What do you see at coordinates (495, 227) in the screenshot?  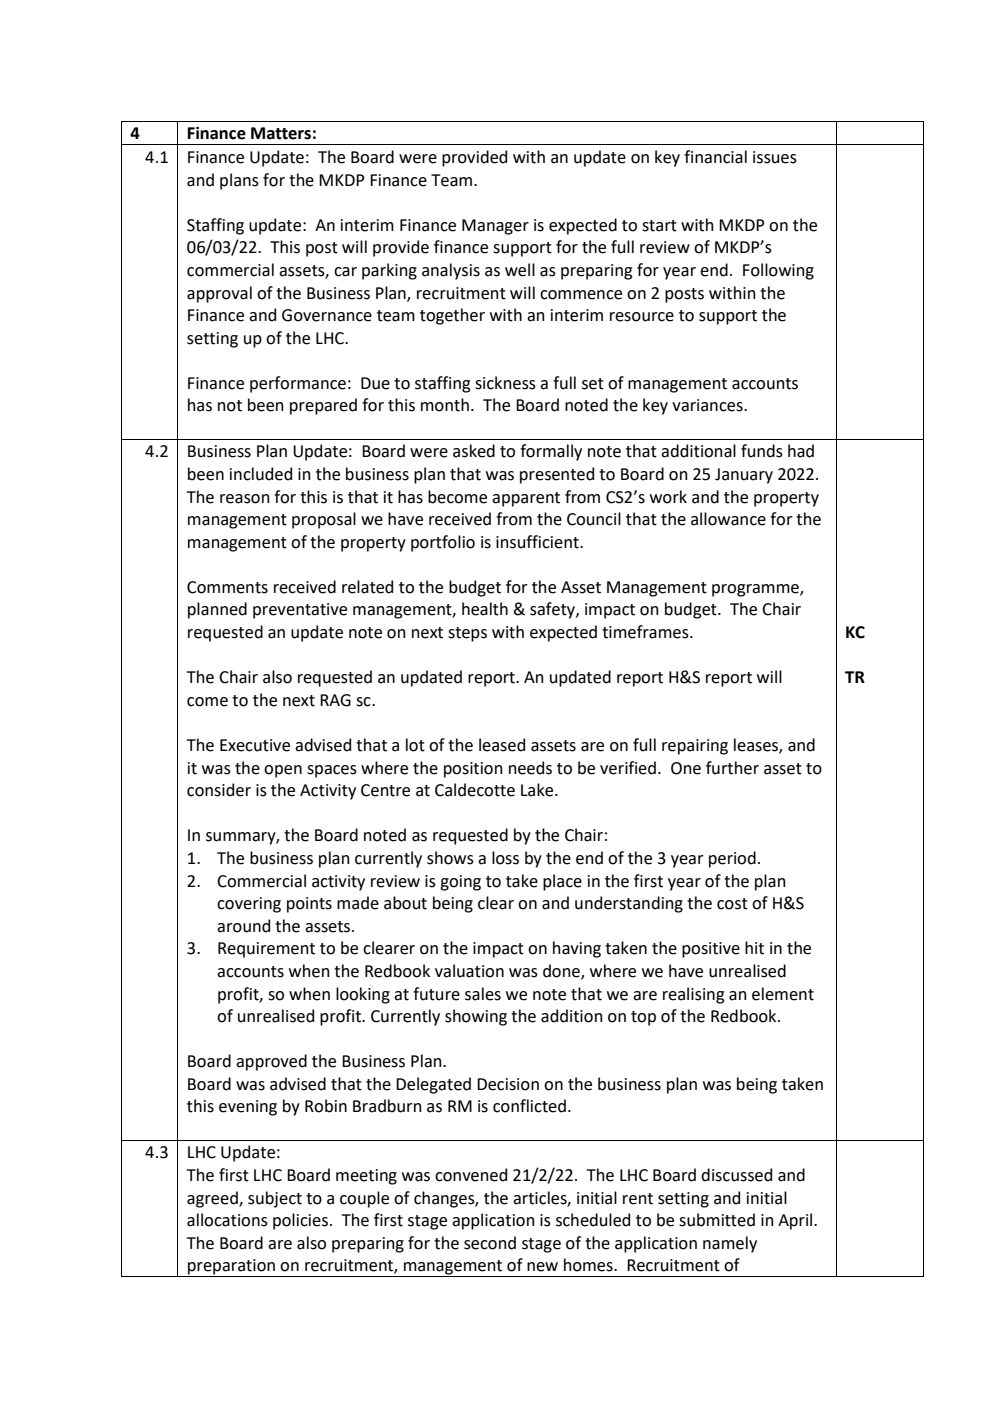 I see `Manager` at bounding box center [495, 227].
